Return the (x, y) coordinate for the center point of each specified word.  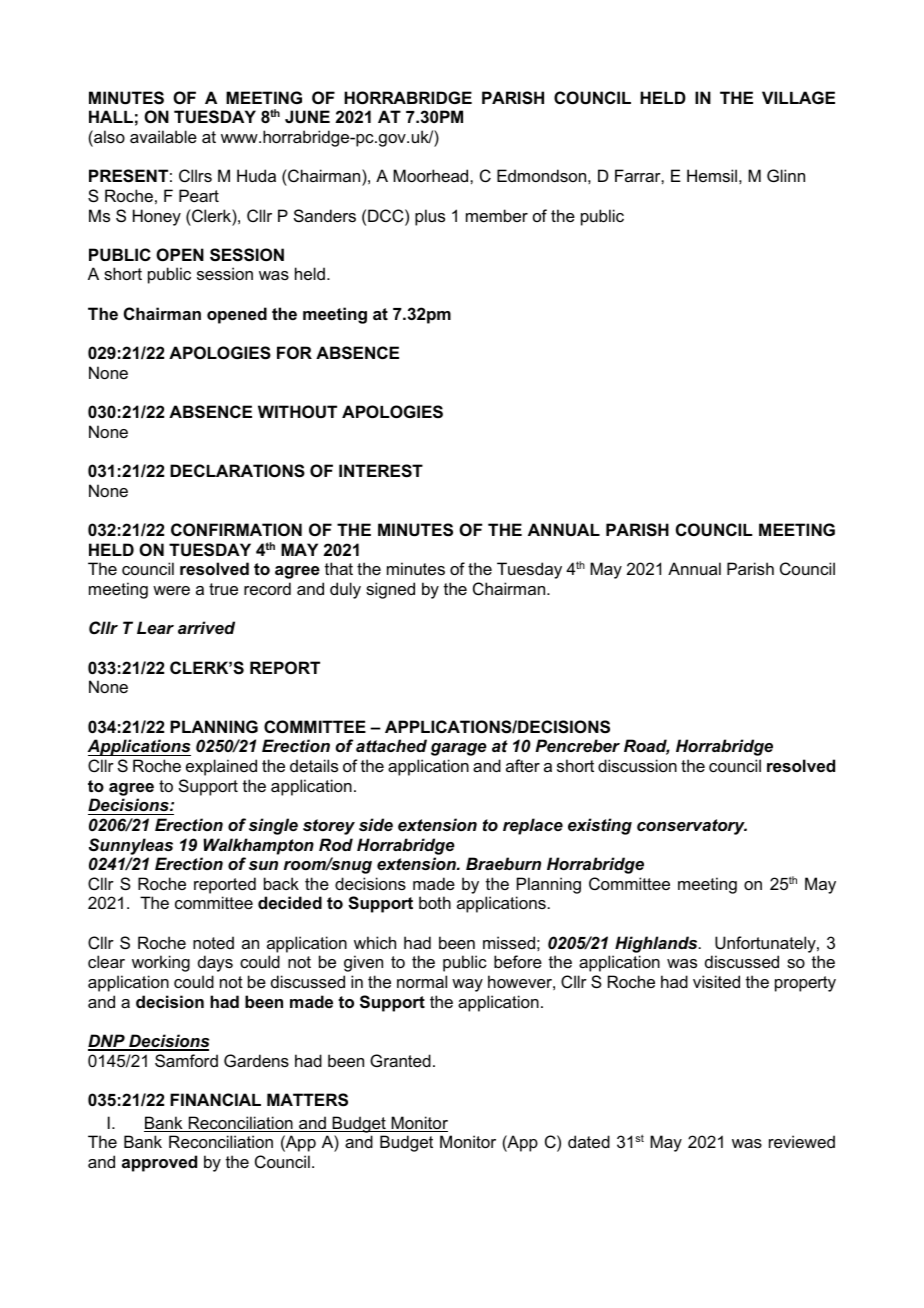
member (497, 215)
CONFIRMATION (236, 529)
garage (459, 749)
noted (213, 942)
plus (430, 217)
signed (390, 590)
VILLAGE (798, 97)
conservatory (692, 827)
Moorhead (432, 175)
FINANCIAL (215, 1099)
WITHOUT (297, 411)
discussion (637, 765)
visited (716, 981)
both (435, 902)
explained (221, 767)
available (163, 136)
